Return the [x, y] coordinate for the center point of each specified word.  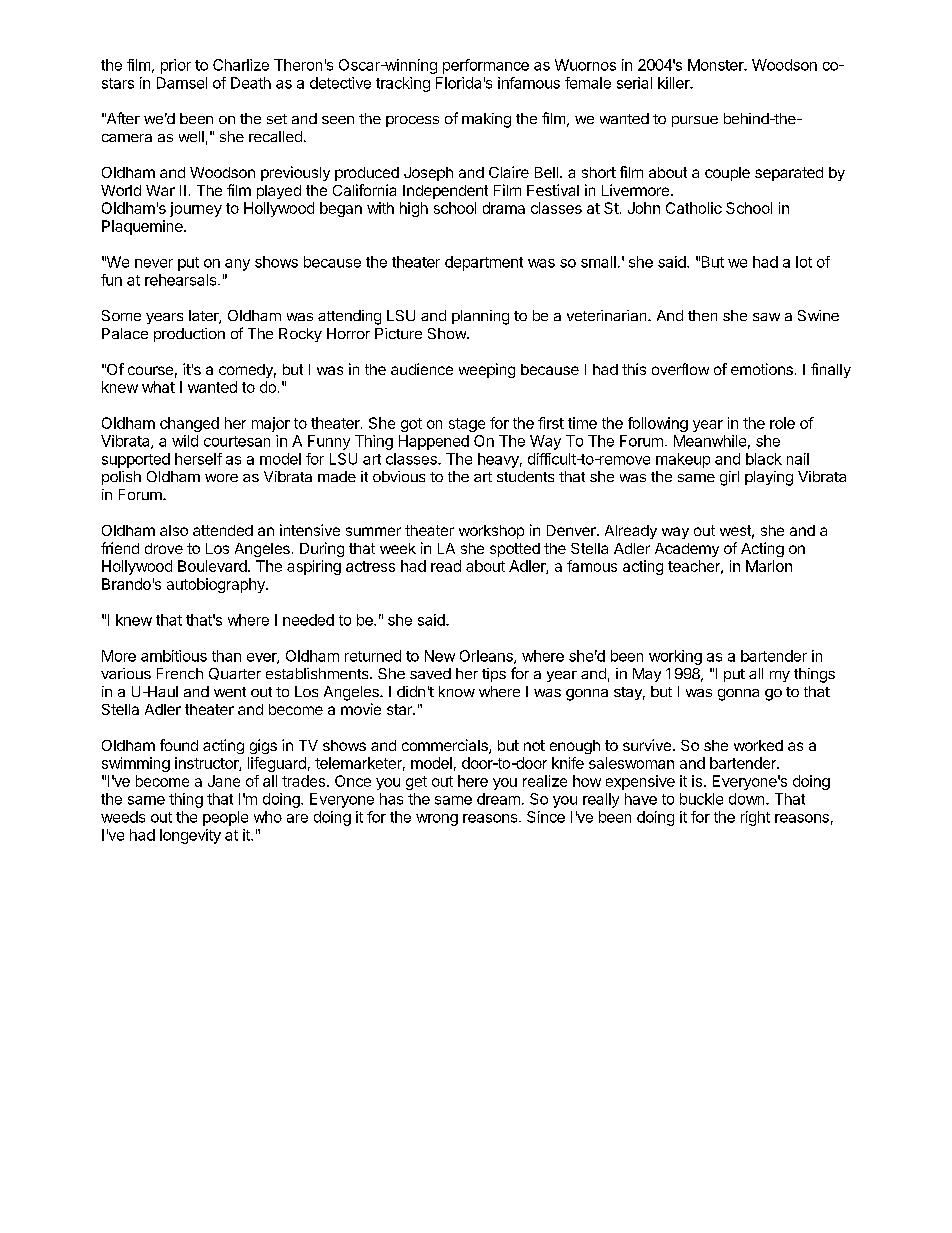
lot [804, 262]
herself [198, 459]
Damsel [182, 83]
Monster [717, 65]
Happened [434, 442]
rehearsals [182, 280]
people [225, 818]
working [675, 657]
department [484, 263]
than [226, 656]
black [764, 459]
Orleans [487, 657]
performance [486, 66]
